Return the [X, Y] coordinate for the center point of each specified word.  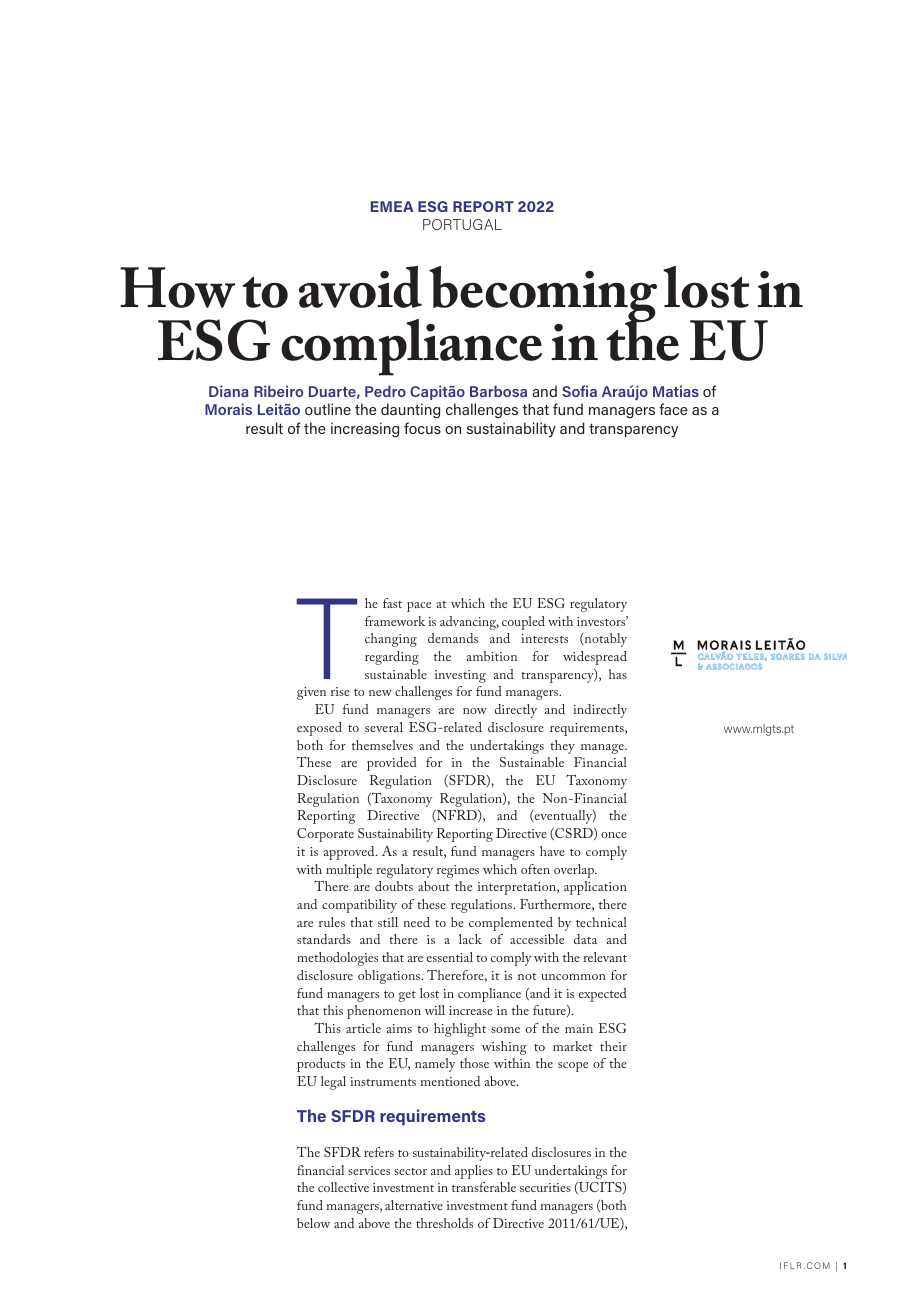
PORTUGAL [462, 224]
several [384, 727]
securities [545, 1187]
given [311, 693]
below [313, 1223]
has [618, 674]
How [177, 287]
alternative [414, 1205]
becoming [542, 296]
